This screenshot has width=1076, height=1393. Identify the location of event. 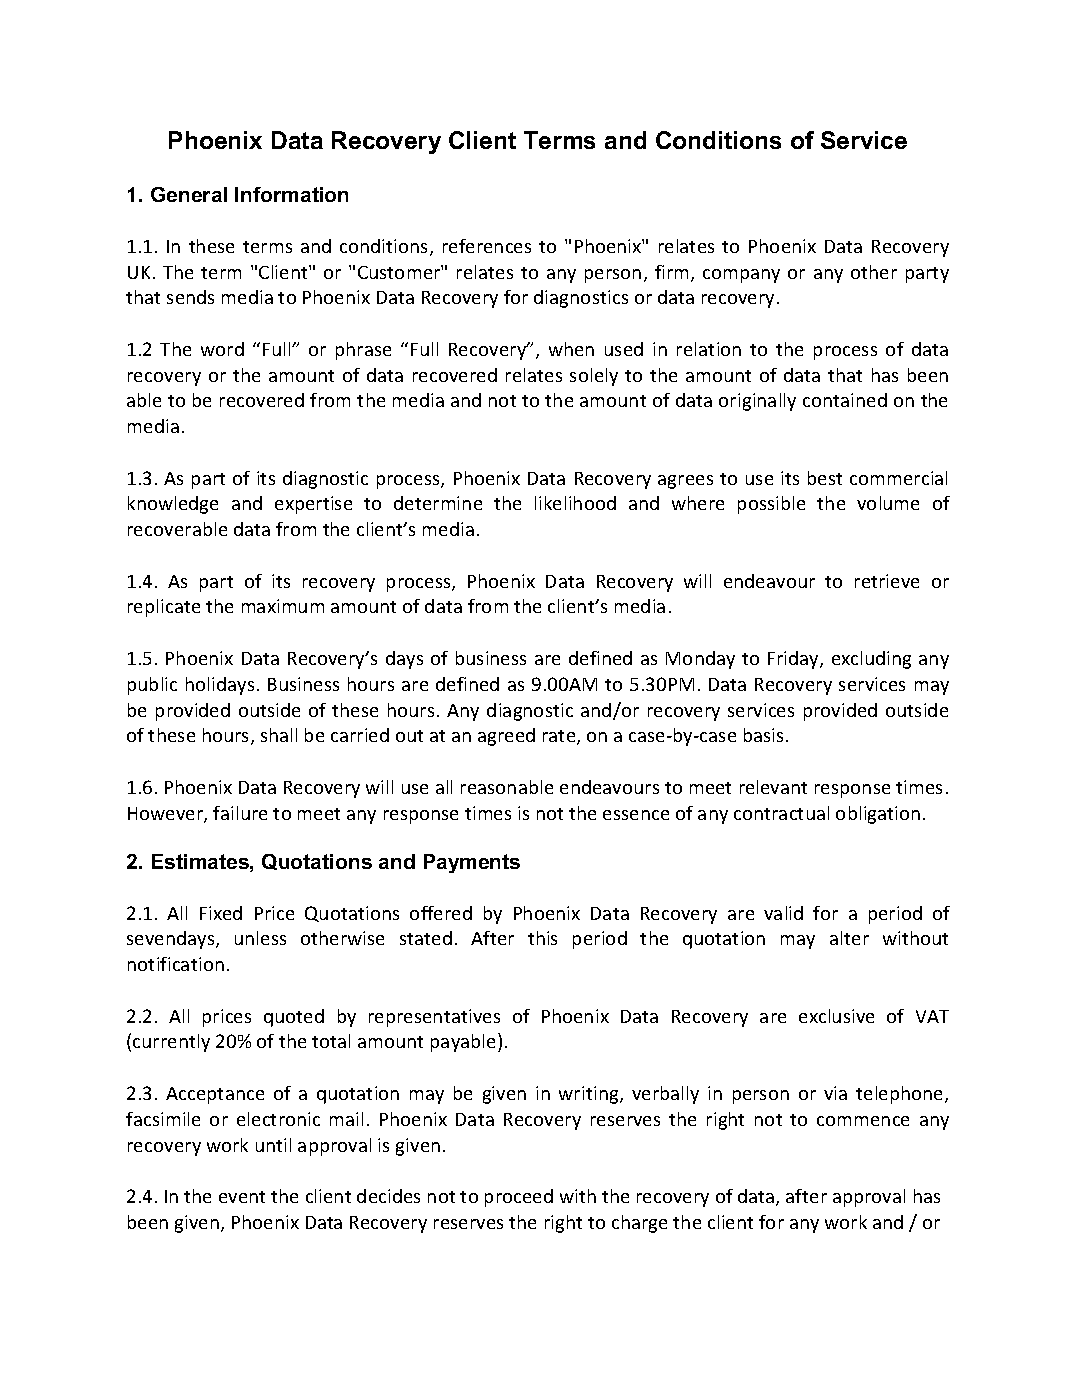
(242, 1197).
